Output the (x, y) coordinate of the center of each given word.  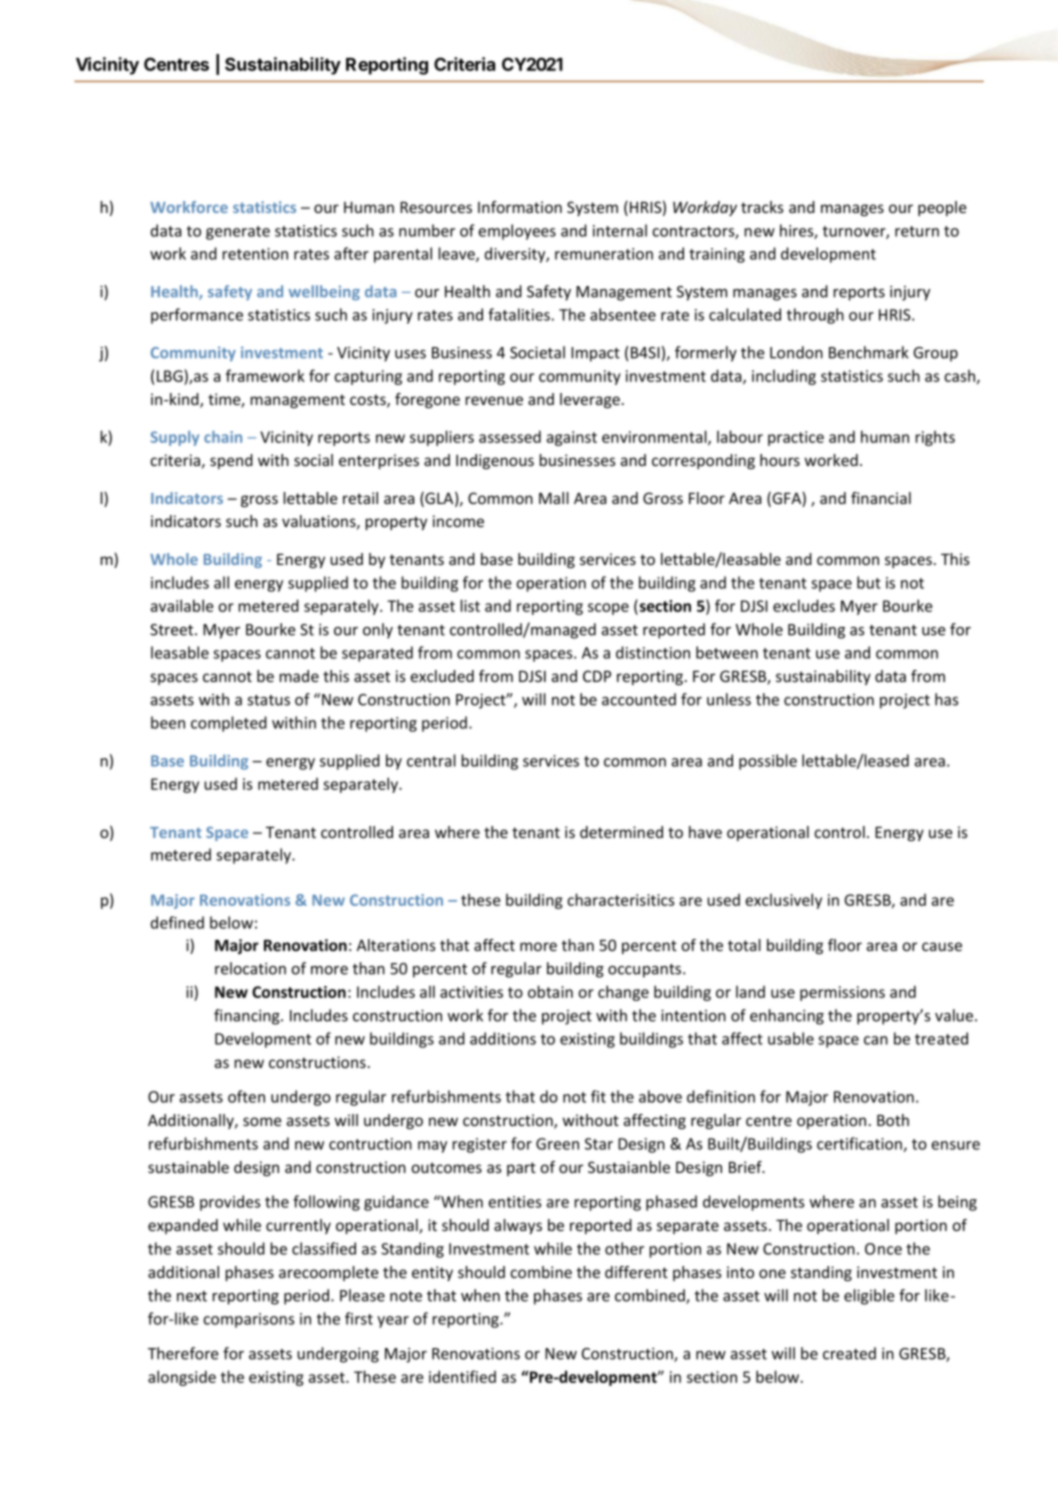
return (917, 231)
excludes (804, 605)
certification (860, 1144)
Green (557, 1144)
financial (881, 498)
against (572, 438)
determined (621, 832)
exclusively (784, 901)
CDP (597, 676)
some (262, 1121)
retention (255, 254)
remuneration (604, 254)
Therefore (183, 1353)
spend (231, 461)
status (268, 700)
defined (177, 922)
